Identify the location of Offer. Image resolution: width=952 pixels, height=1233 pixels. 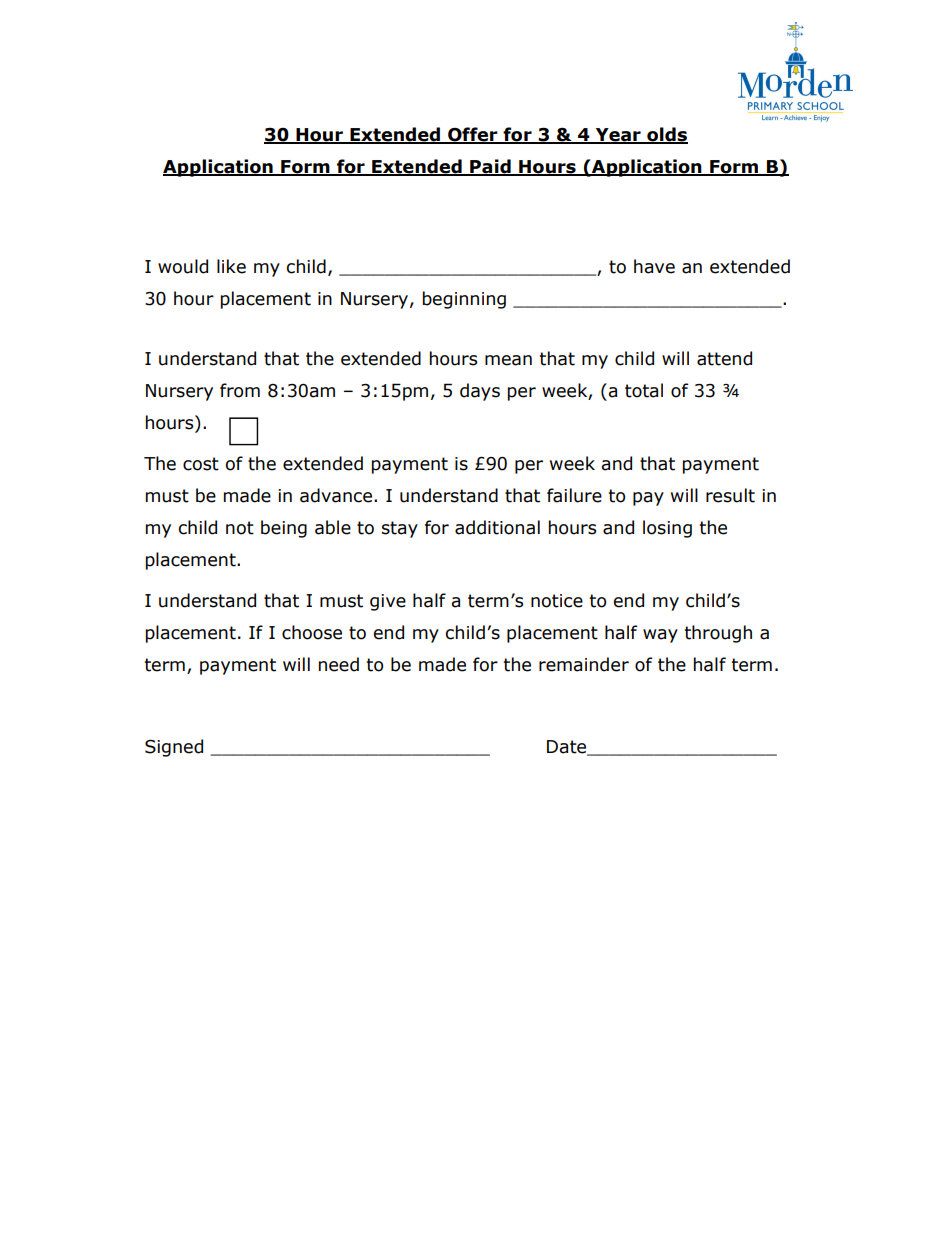
(473, 135).
